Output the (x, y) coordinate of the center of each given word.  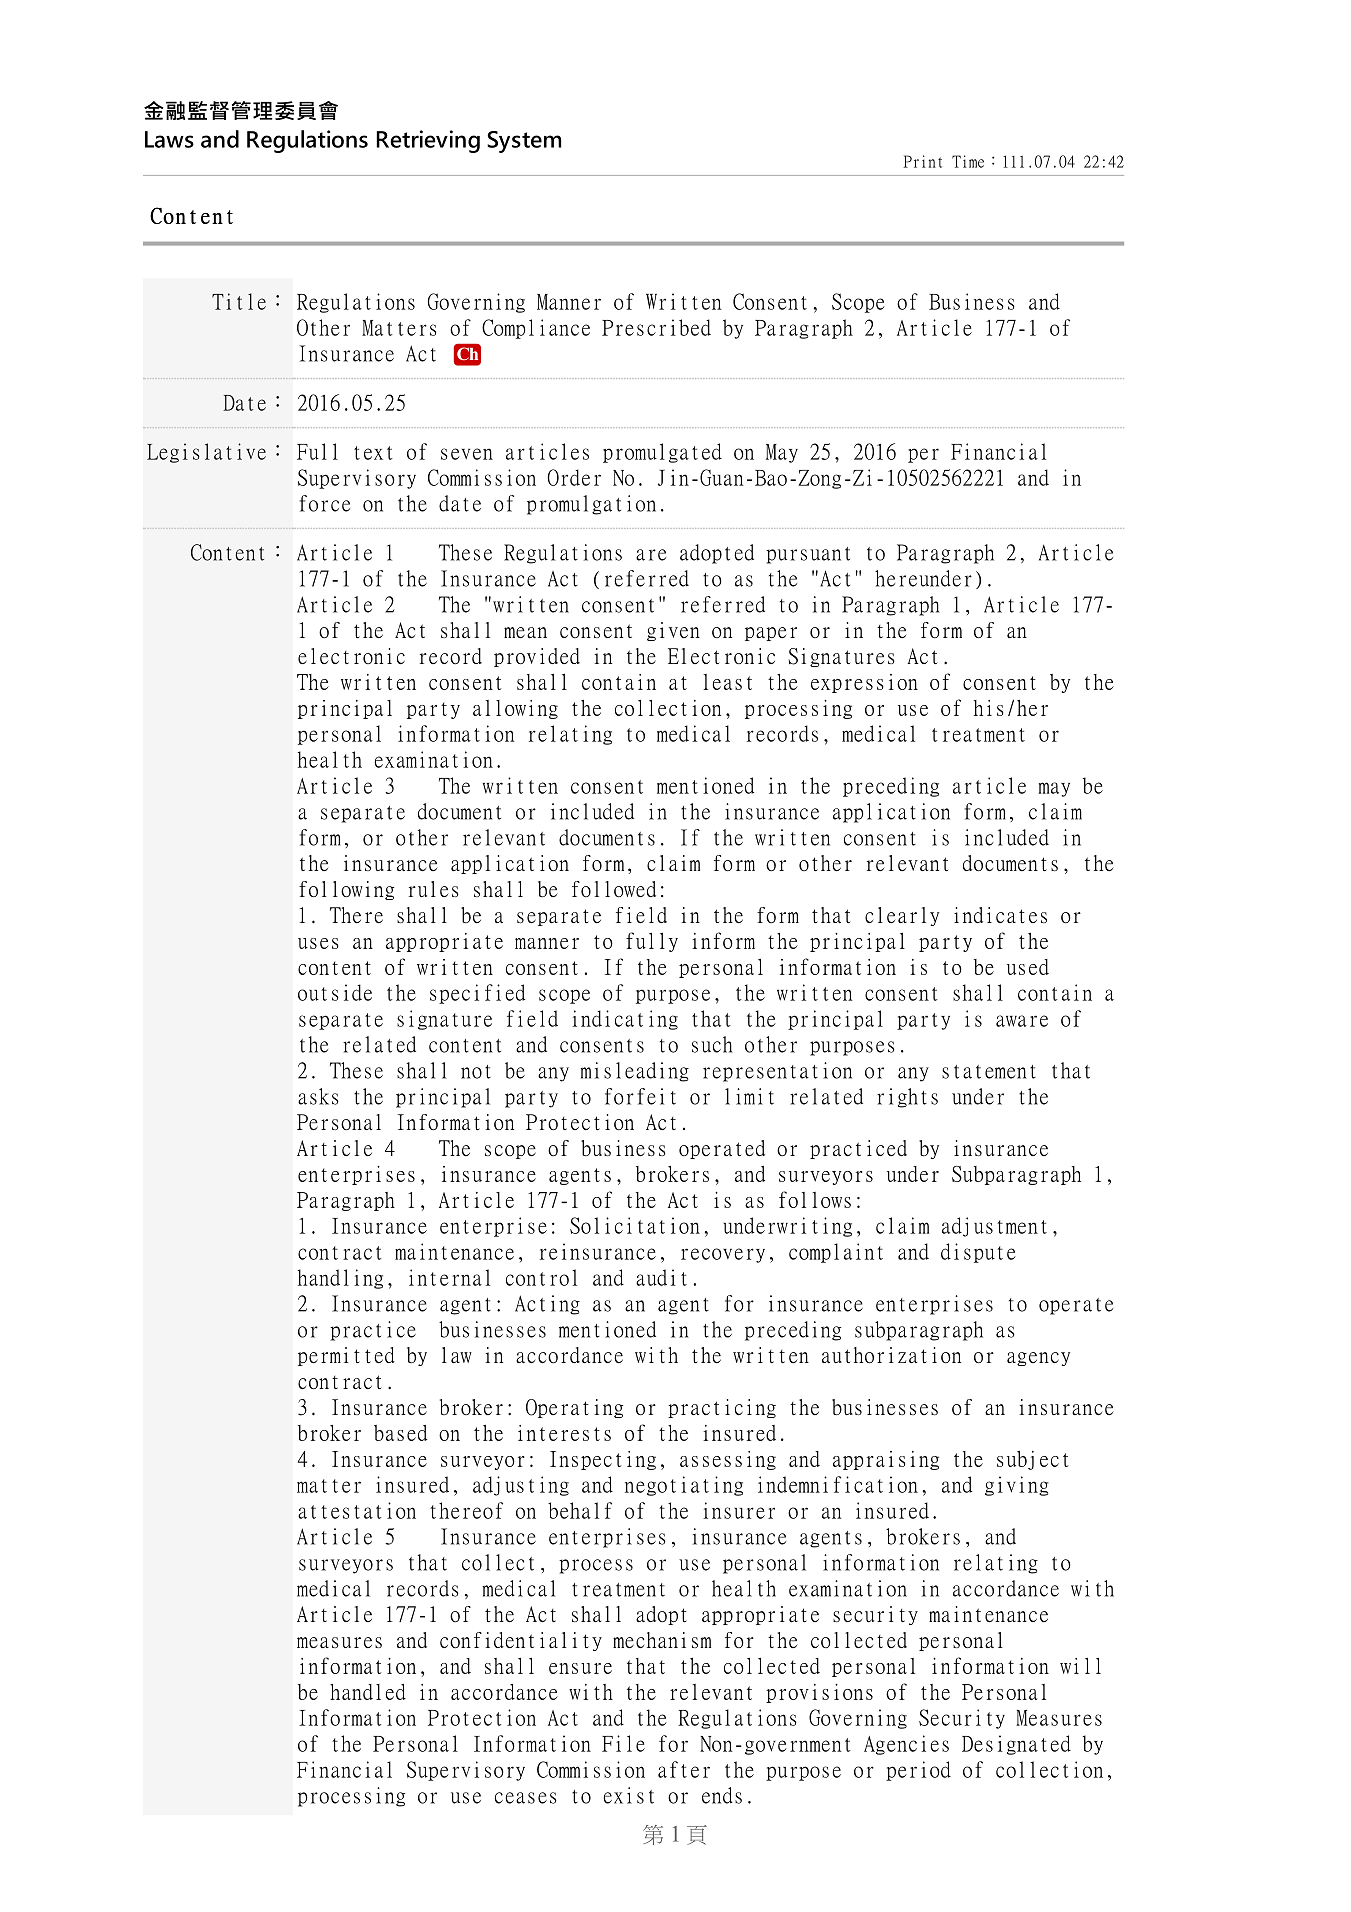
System (524, 142)
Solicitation (635, 1225)
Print (923, 161)
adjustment (994, 1227)
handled (368, 1692)
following (346, 890)
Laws (169, 139)
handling (340, 1279)
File (623, 1743)
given (673, 631)
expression (864, 683)
